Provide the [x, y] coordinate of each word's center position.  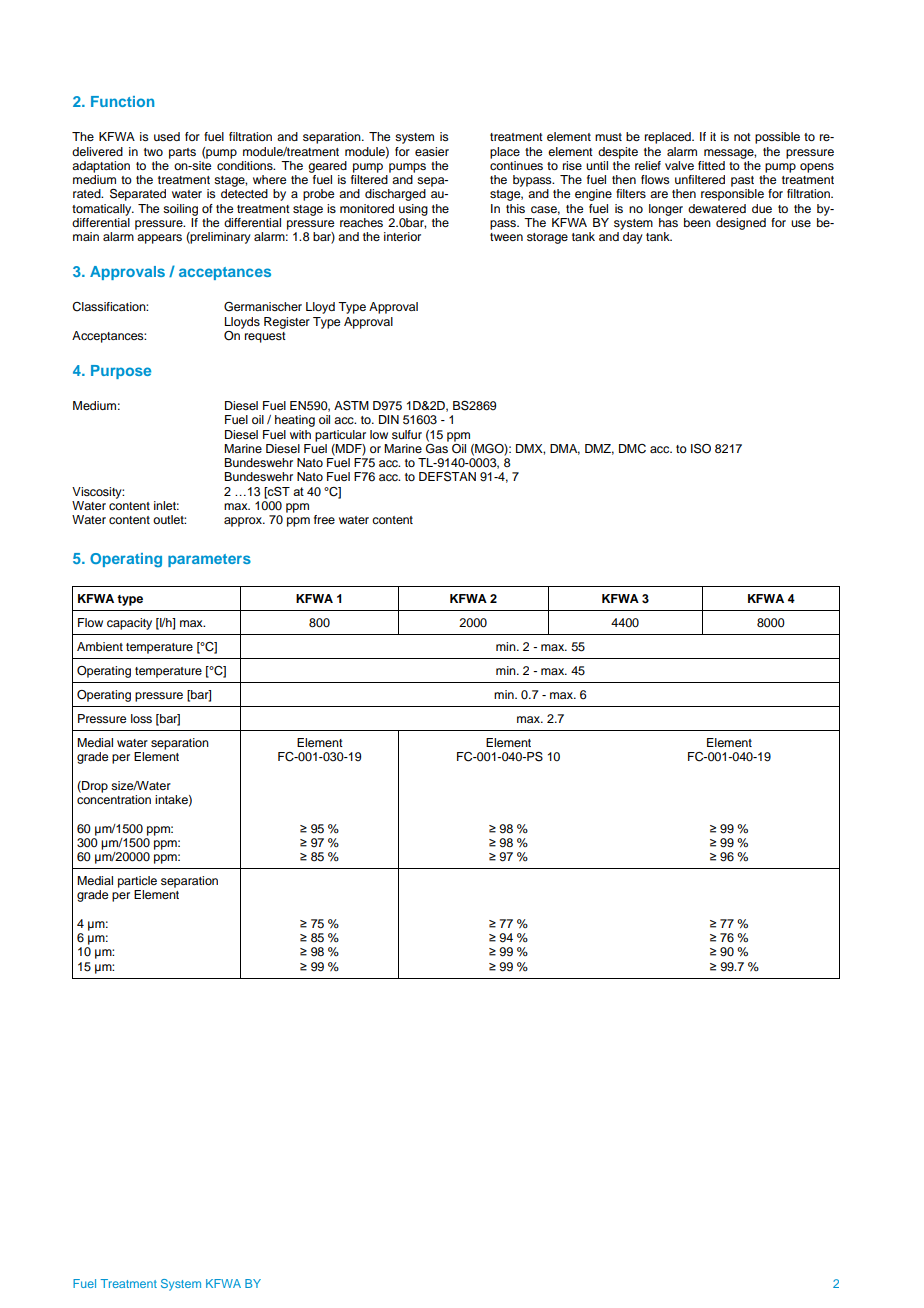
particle [137, 882]
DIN [389, 419]
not [742, 137]
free [324, 519]
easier [432, 151]
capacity [129, 624]
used [167, 136]
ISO [701, 448]
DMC [632, 449]
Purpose [121, 372]
